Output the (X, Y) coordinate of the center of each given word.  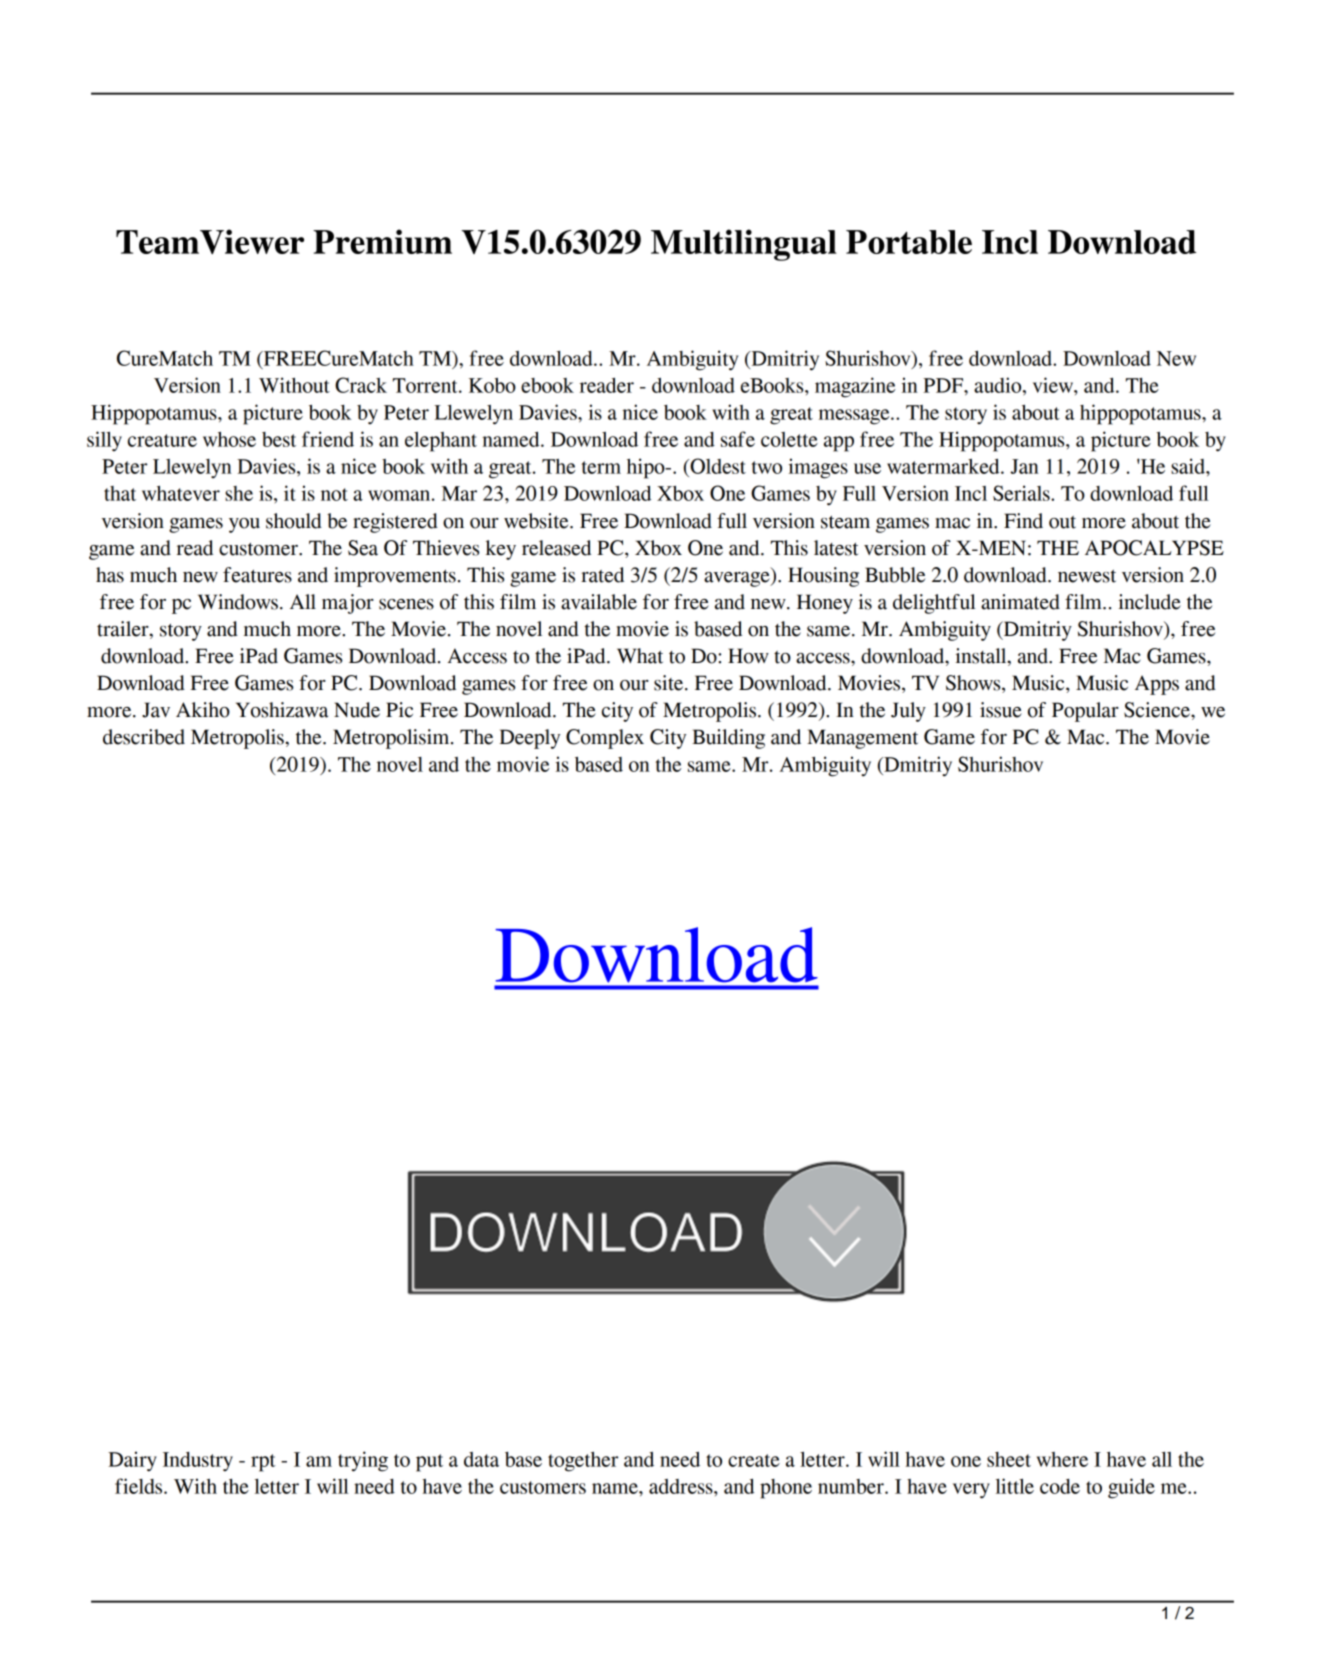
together (583, 1461)
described (144, 737)
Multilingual (744, 245)
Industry (198, 1462)
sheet (1009, 1459)
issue (1001, 710)
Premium (382, 241)
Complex (605, 739)
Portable (909, 242)
